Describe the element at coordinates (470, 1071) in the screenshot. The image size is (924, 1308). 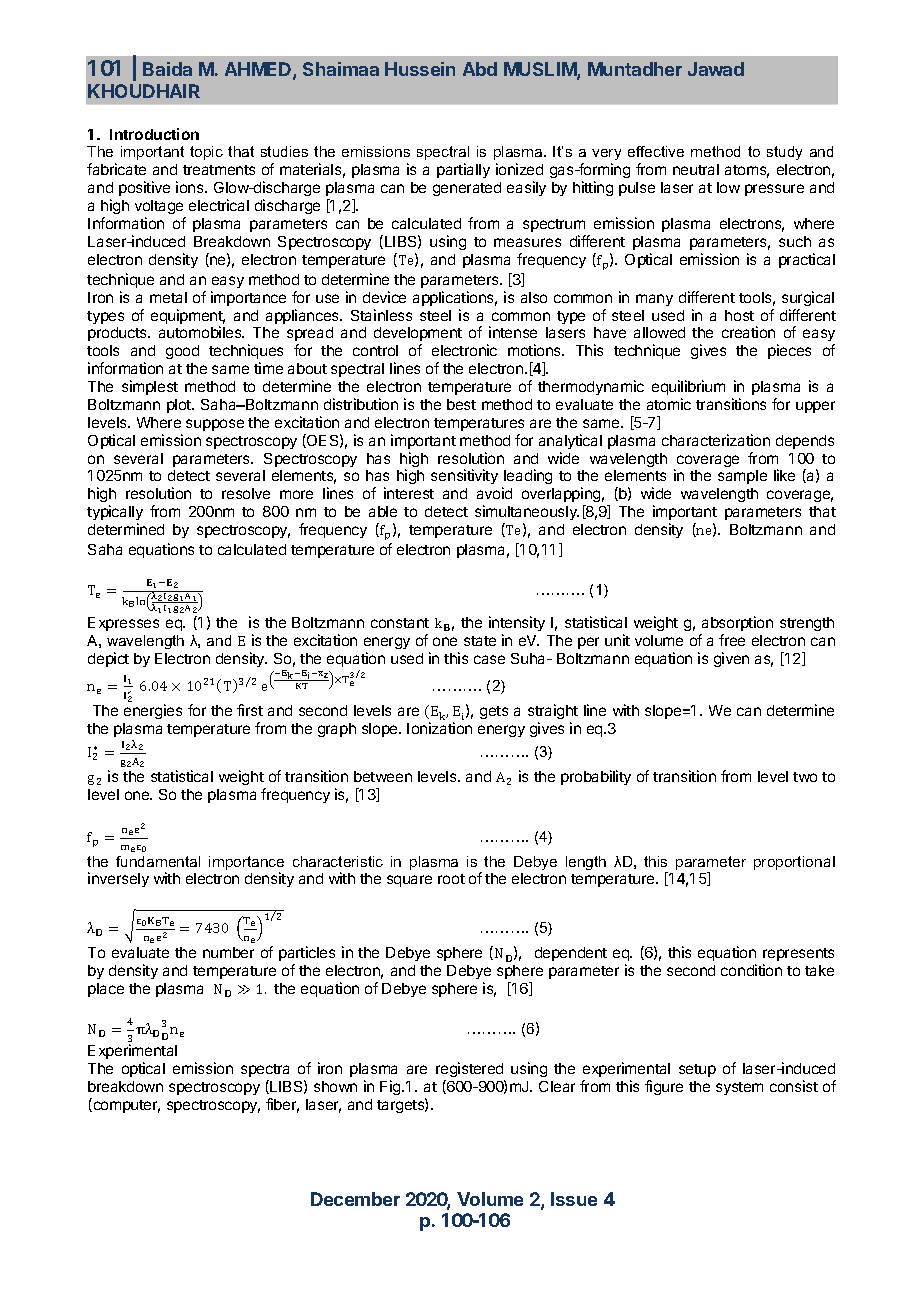
I see `registered` at that location.
